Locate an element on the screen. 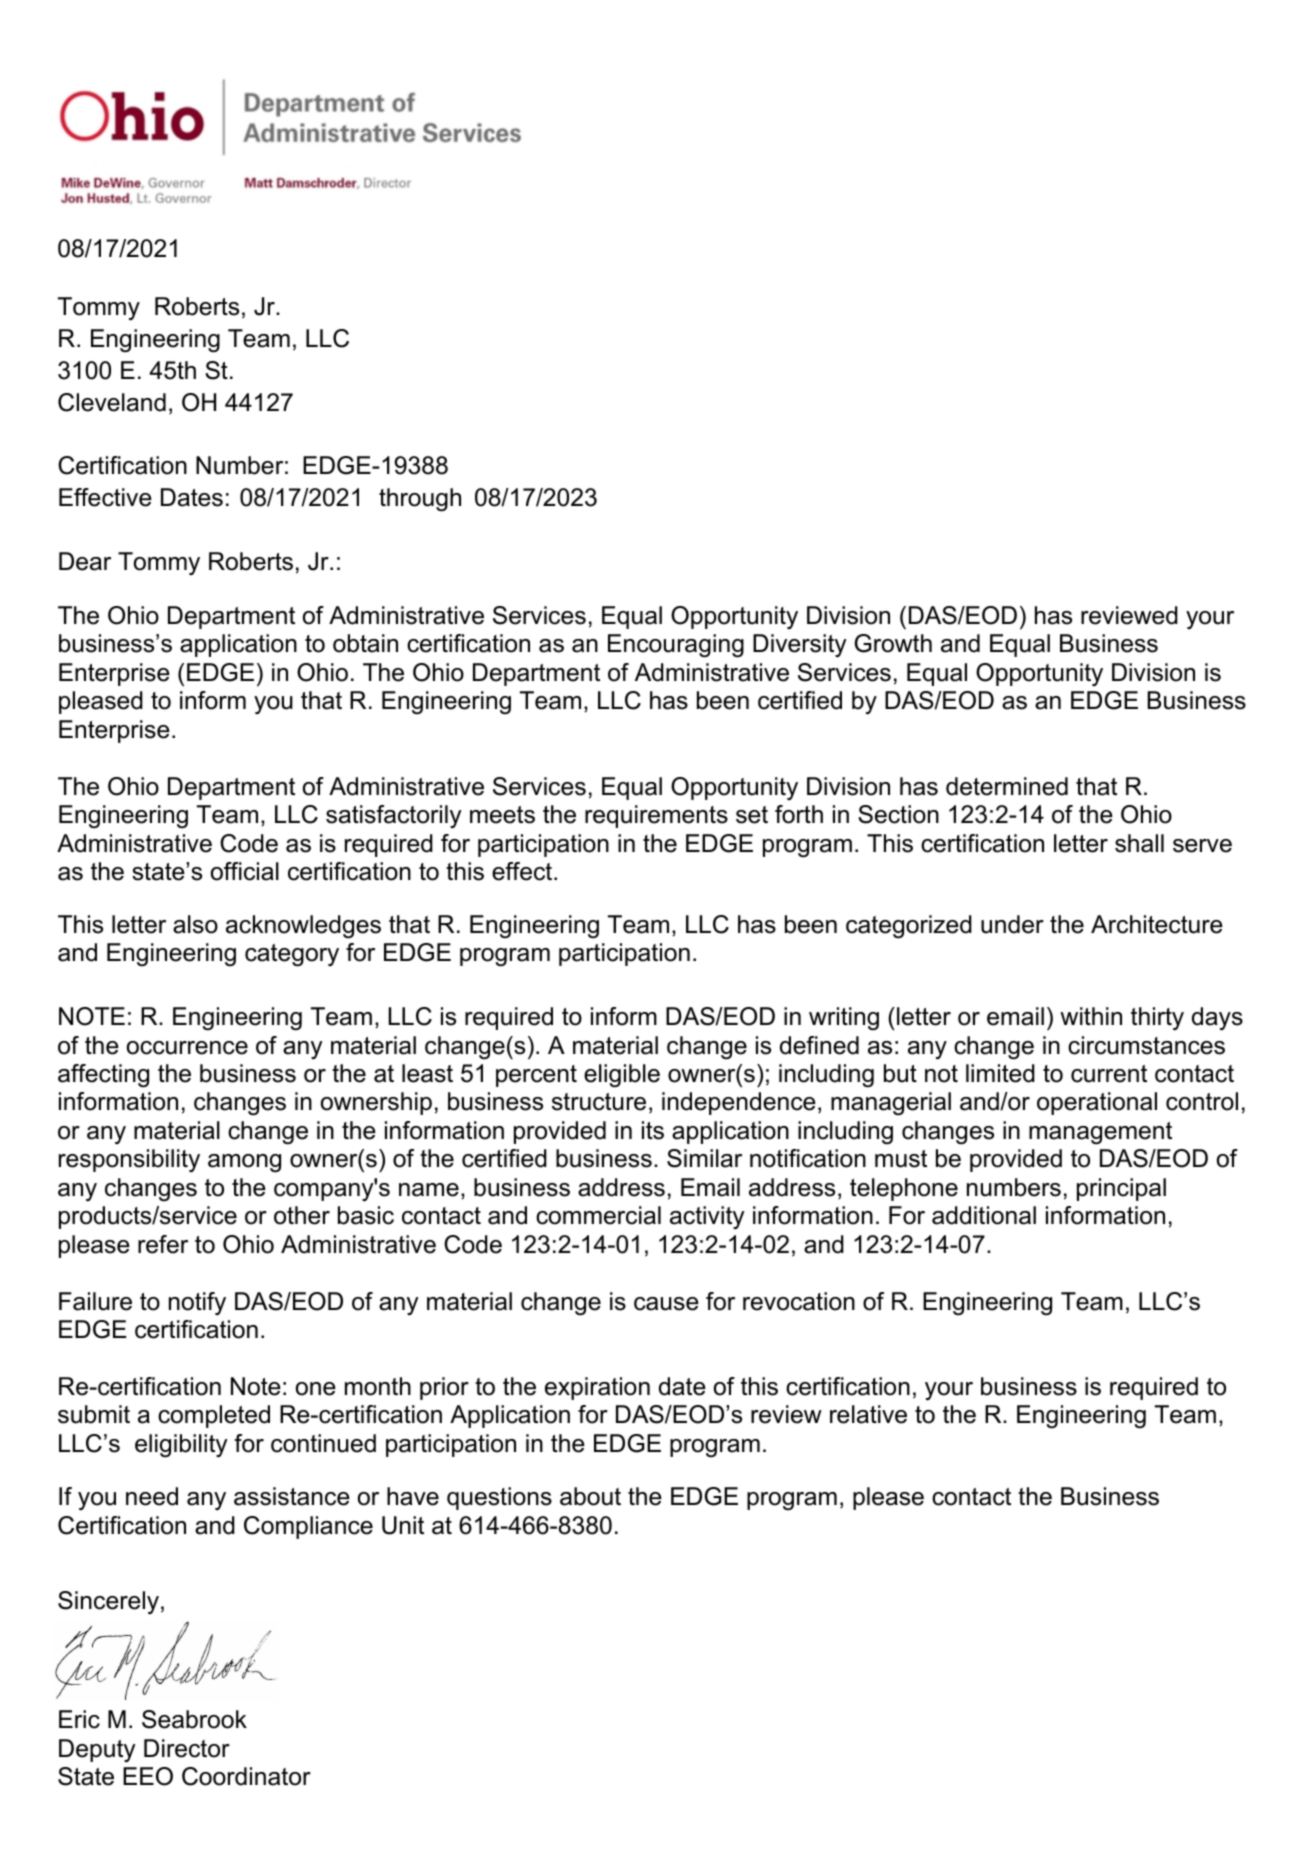 This screenshot has width=1309, height=1850. expiration is located at coordinates (597, 1388).
